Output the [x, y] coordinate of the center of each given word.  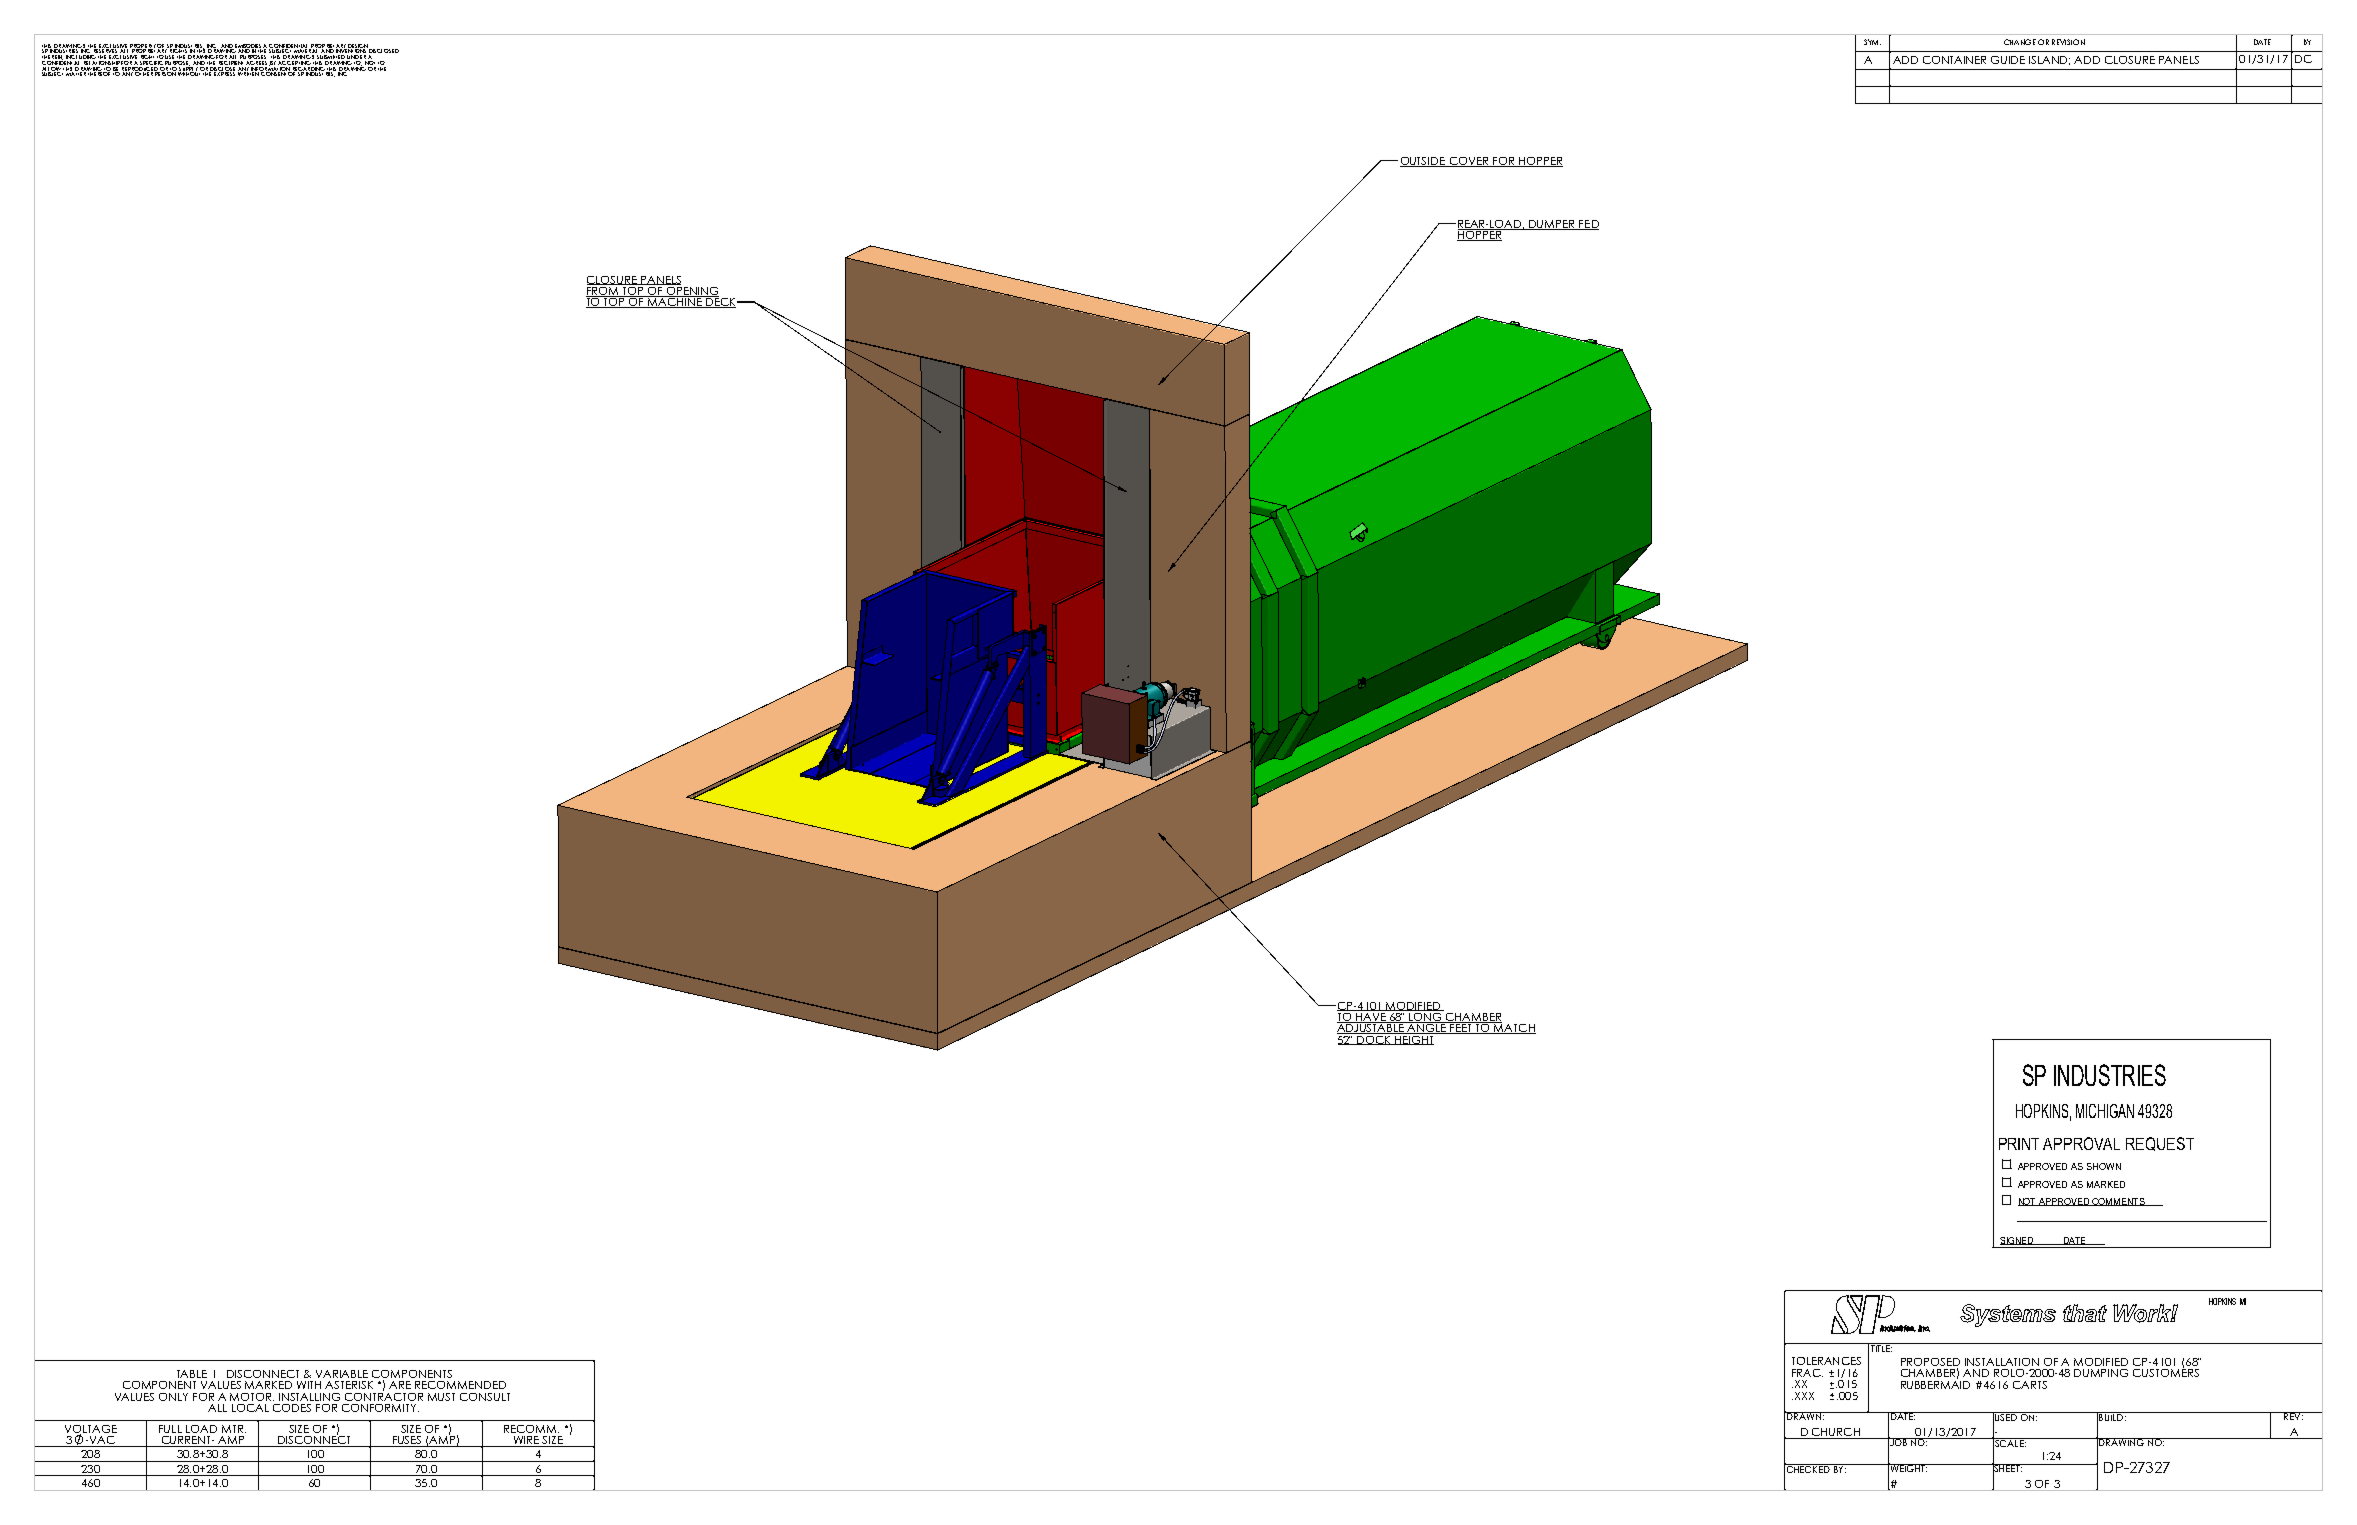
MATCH [1514, 1028]
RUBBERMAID [1935, 1383]
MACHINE [675, 302]
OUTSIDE [1423, 162]
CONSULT [485, 1397]
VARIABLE [342, 1374]
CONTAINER [1954, 60]
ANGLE [1427, 1028]
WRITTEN [249, 73]
